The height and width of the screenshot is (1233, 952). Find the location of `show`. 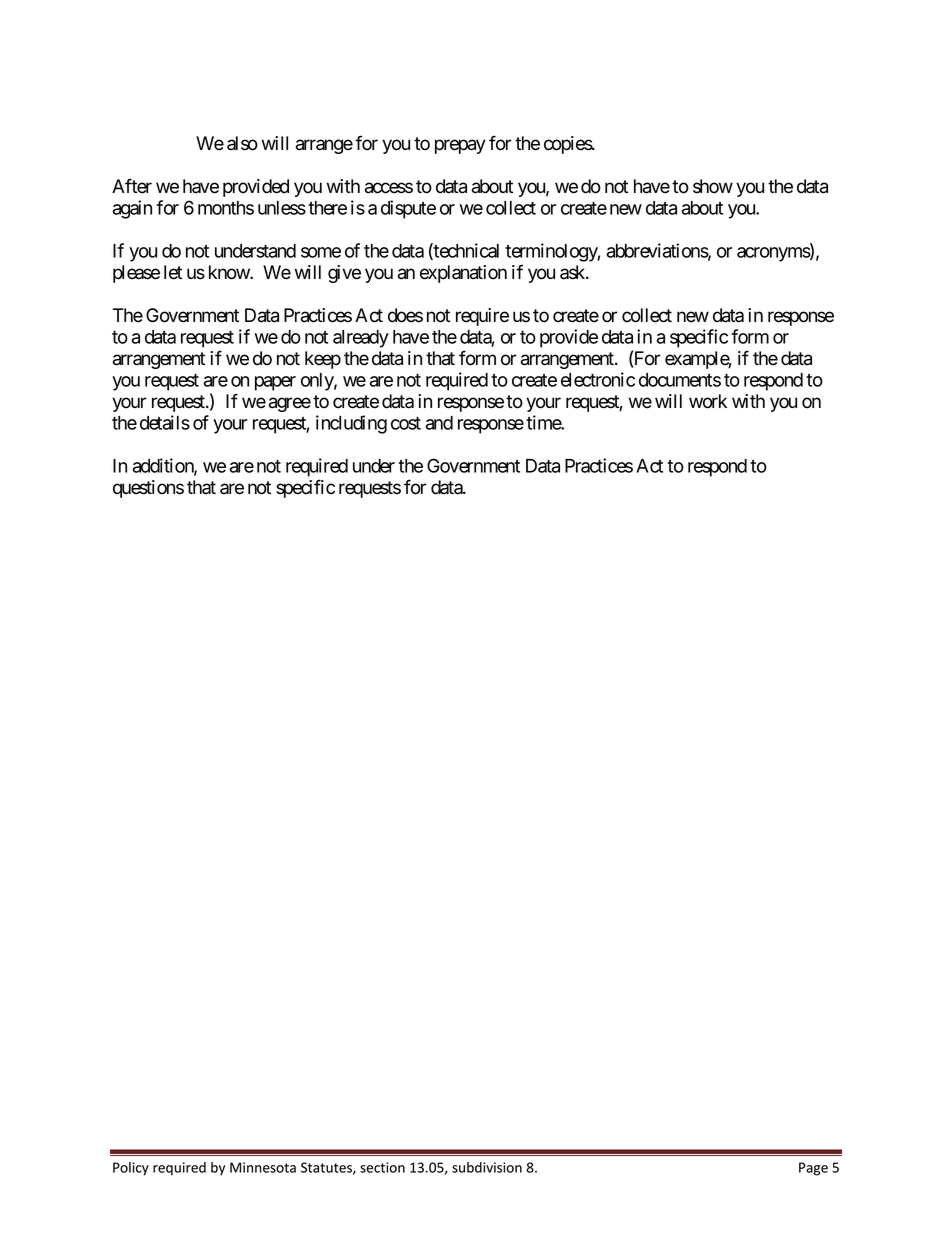

show is located at coordinates (713, 186).
